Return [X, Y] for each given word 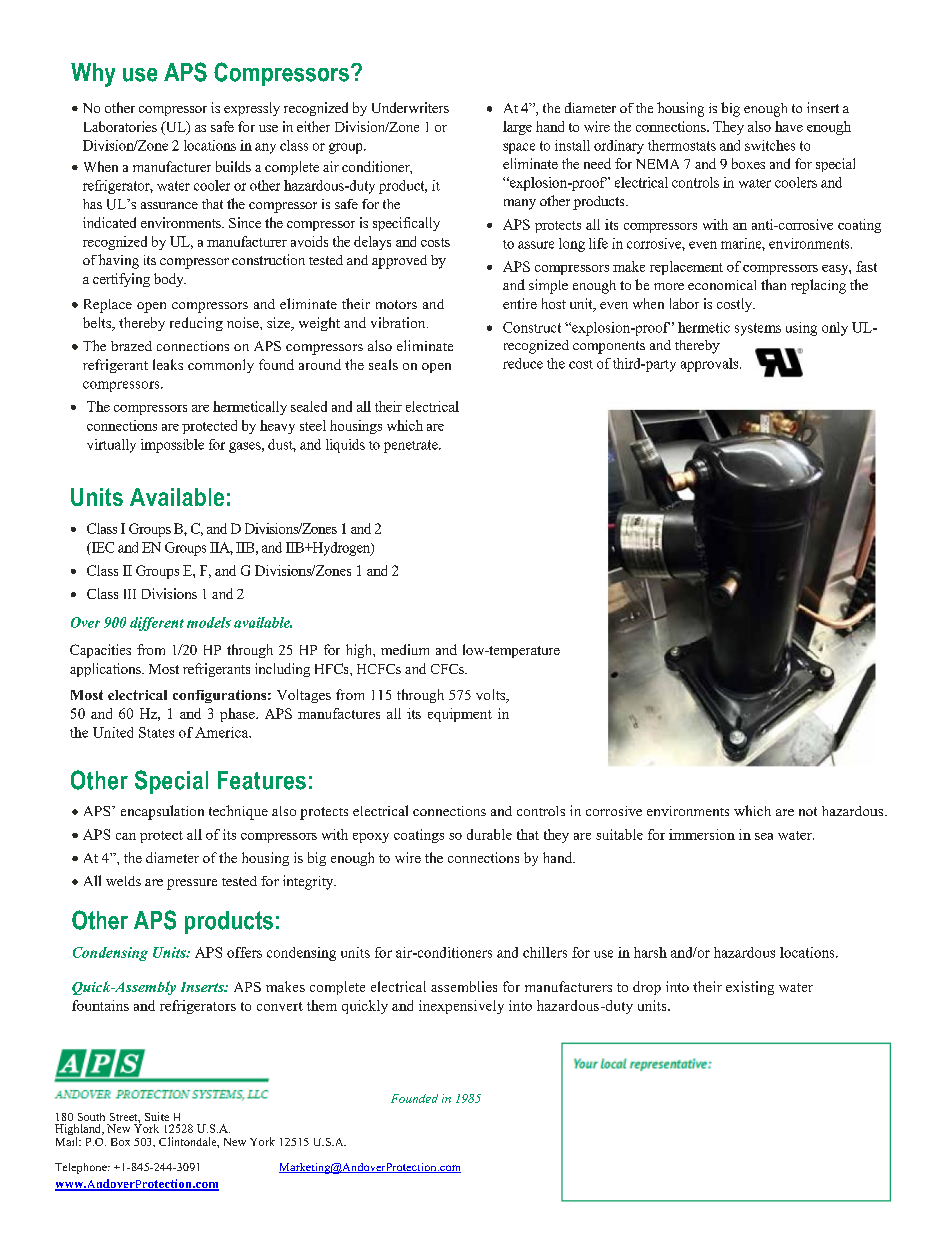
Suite [157, 1116]
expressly [252, 109]
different [157, 624]
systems [758, 329]
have [789, 126]
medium [405, 649]
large [517, 128]
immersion [702, 834]
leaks [168, 364]
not [808, 811]
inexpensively [461, 1007]
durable [489, 834]
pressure [192, 884]
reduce [523, 363]
